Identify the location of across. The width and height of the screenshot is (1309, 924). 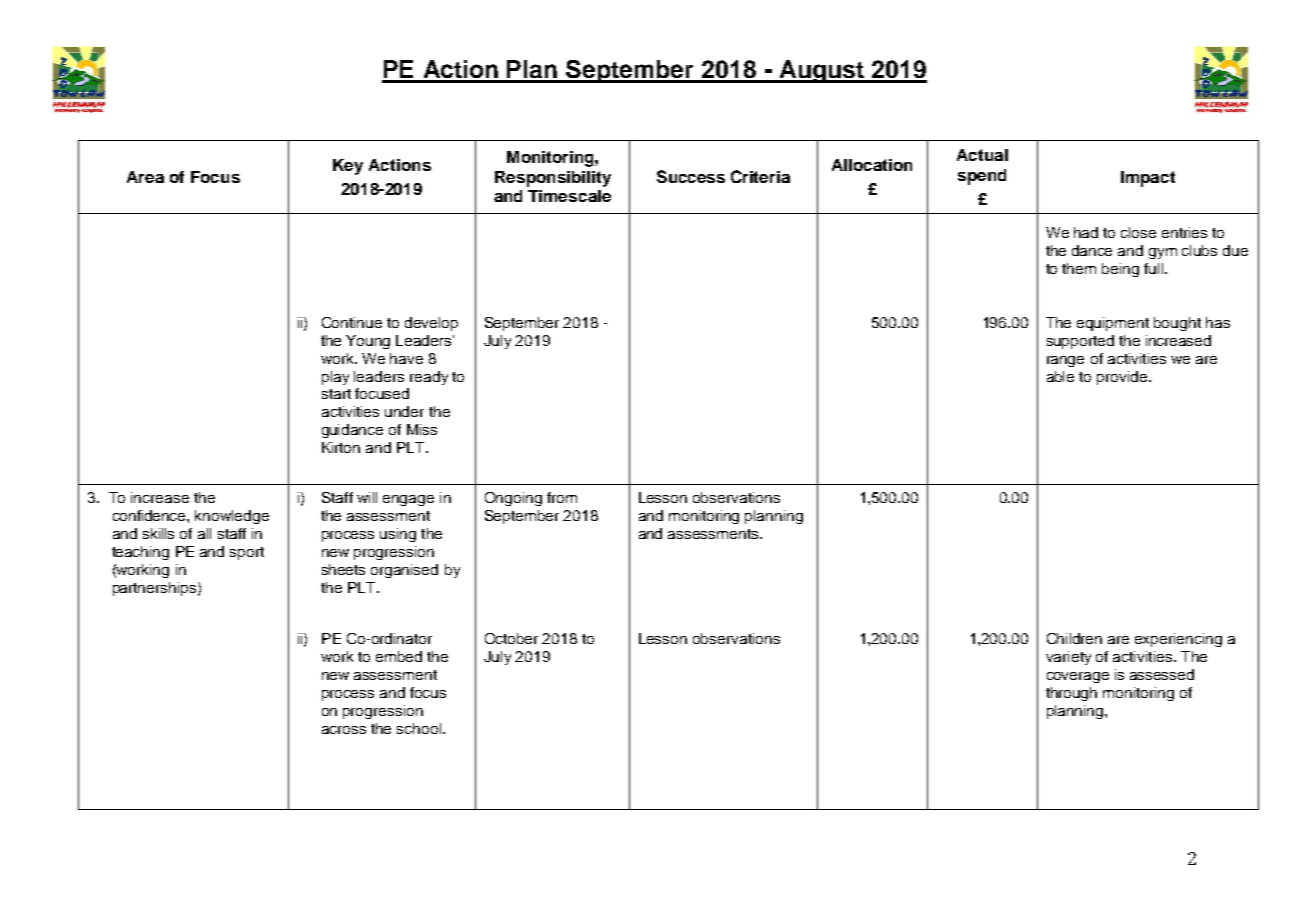
(344, 730).
